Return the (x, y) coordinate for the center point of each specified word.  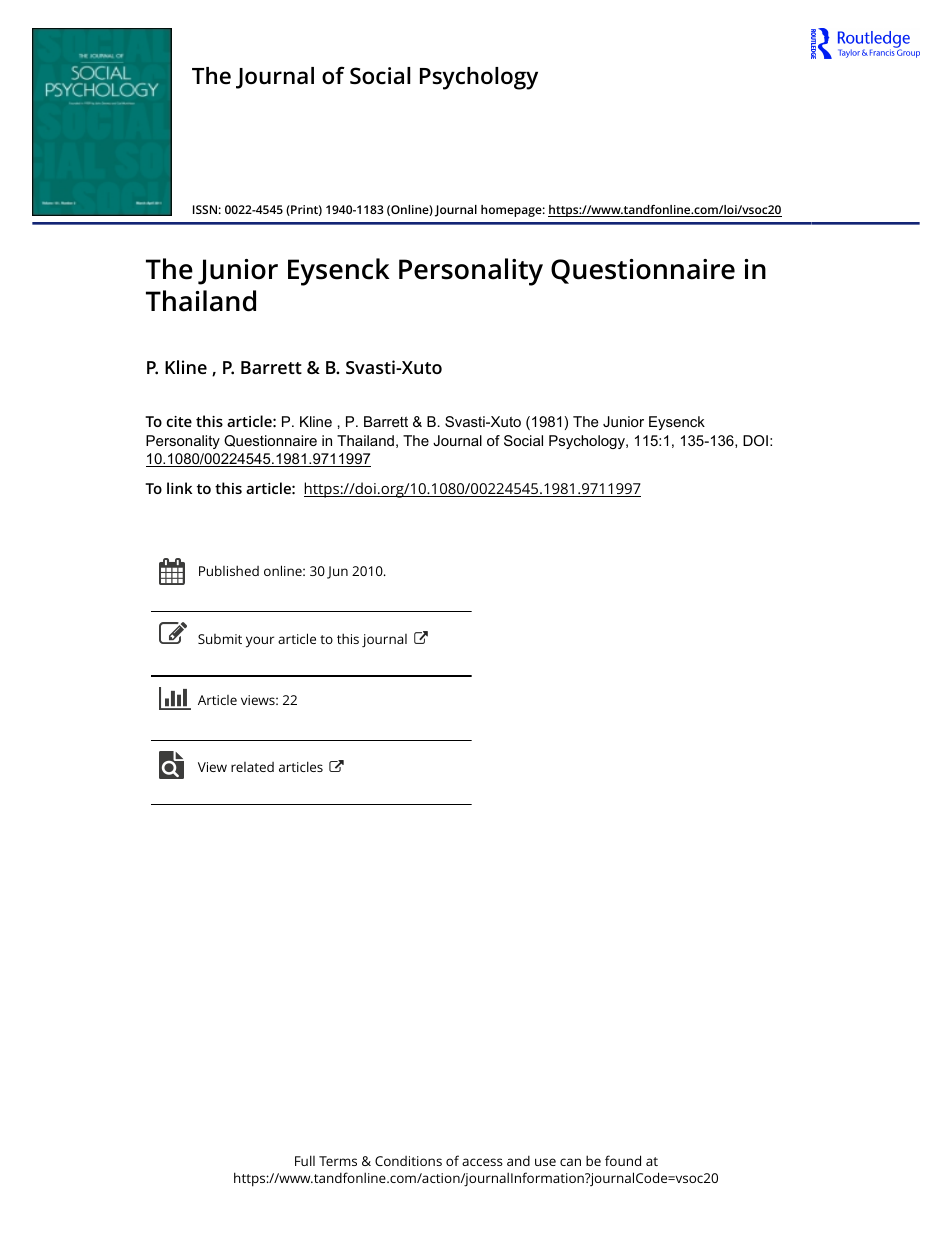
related (252, 767)
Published (229, 570)
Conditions (408, 1161)
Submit (220, 639)
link (179, 488)
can (570, 1162)
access (482, 1162)
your (260, 642)
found (623, 1160)
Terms (338, 1161)
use (545, 1162)
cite (179, 421)
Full (305, 1160)
